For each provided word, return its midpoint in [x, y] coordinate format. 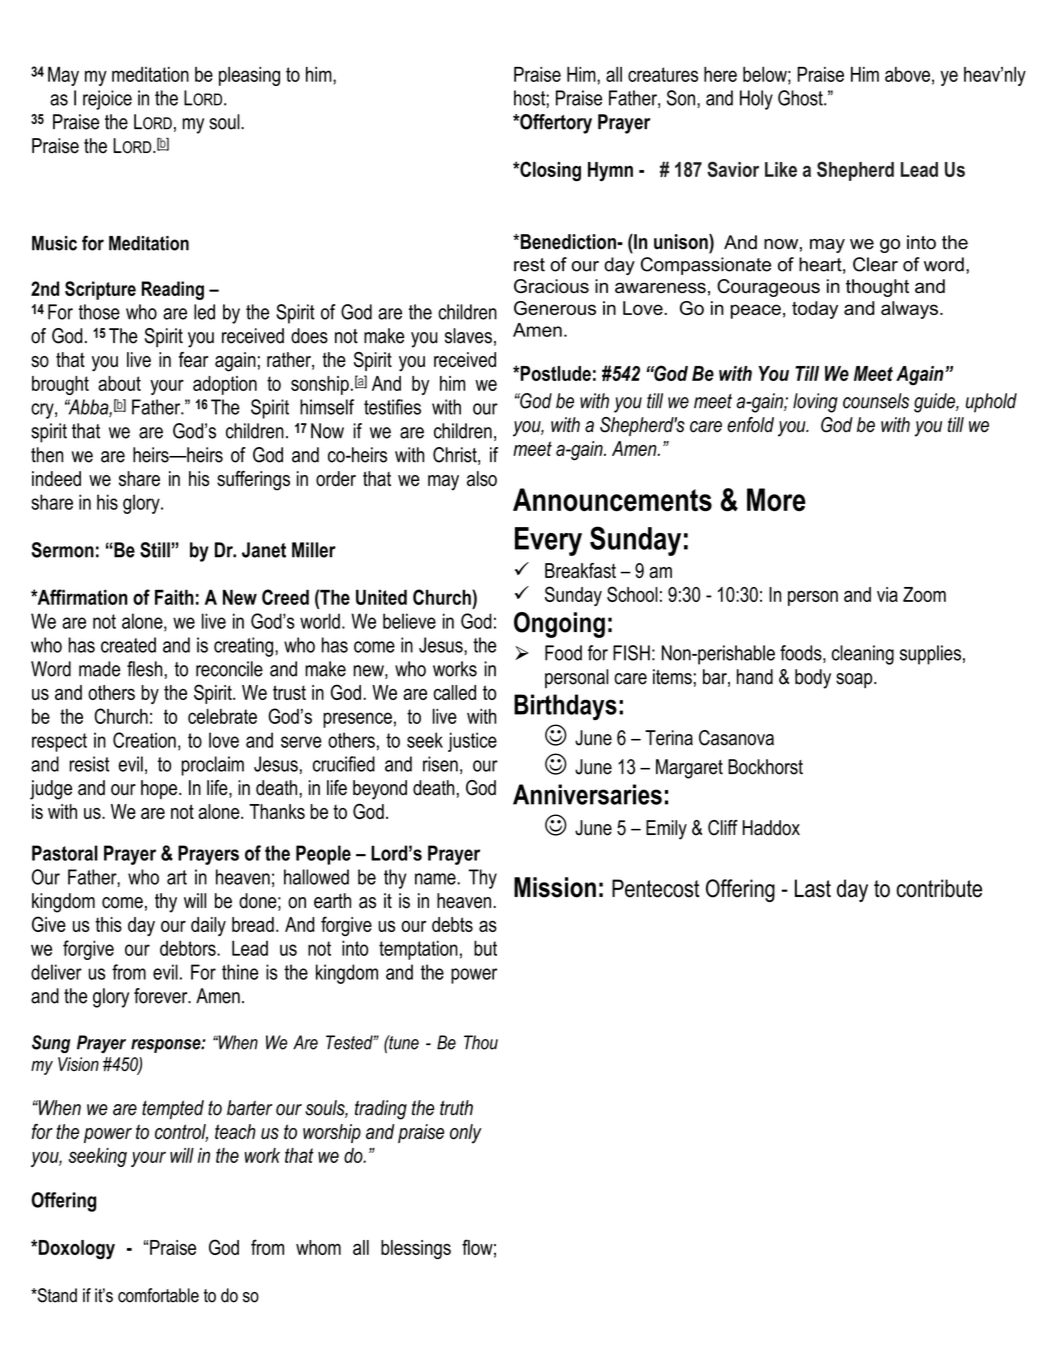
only [466, 1134]
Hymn [610, 172]
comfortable [158, 1295]
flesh [144, 669]
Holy [756, 100]
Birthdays [565, 707]
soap [855, 681]
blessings [416, 1249]
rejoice [107, 100]
